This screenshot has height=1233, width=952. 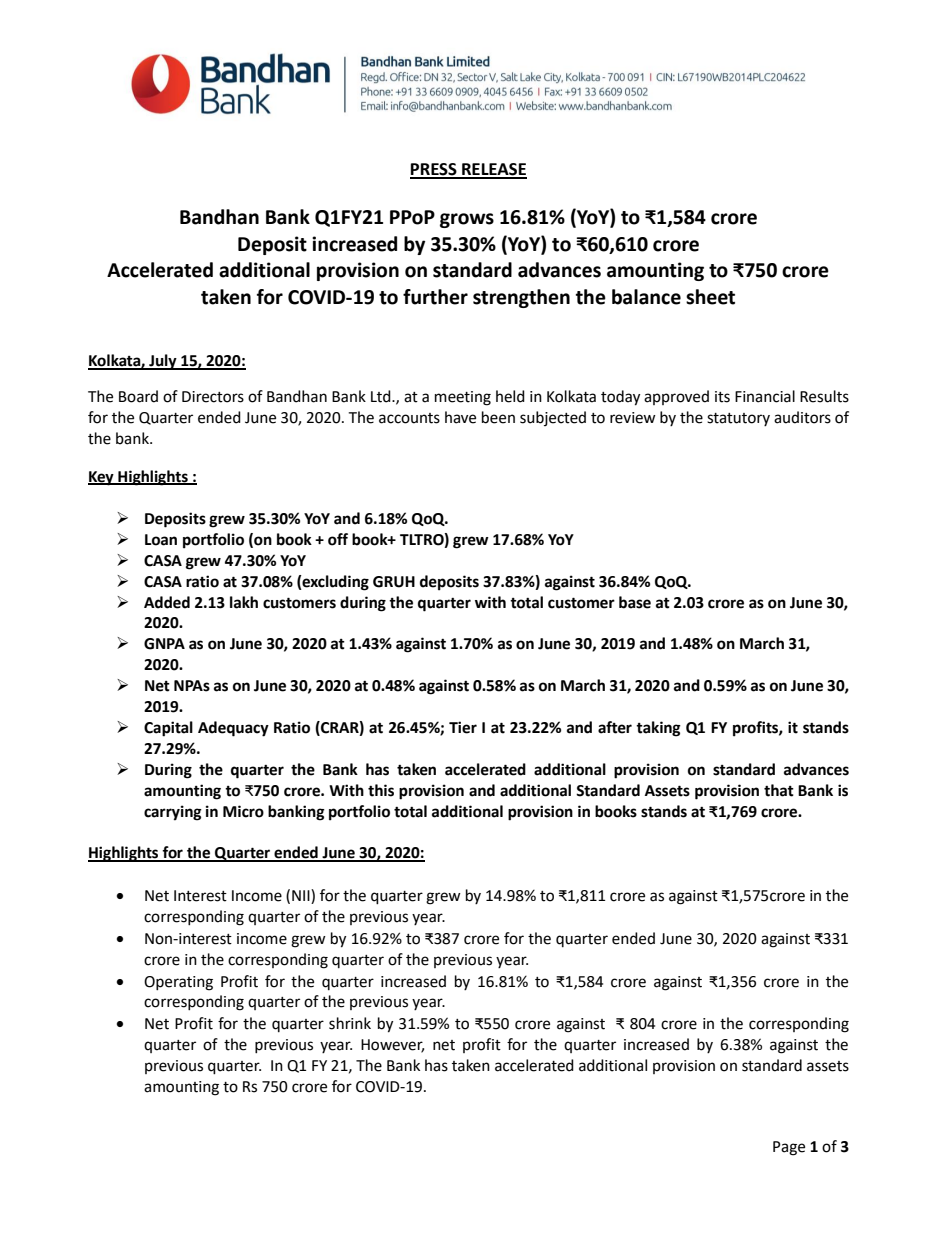 What do you see at coordinates (167, 602) in the screenshot?
I see `Added` at bounding box center [167, 602].
